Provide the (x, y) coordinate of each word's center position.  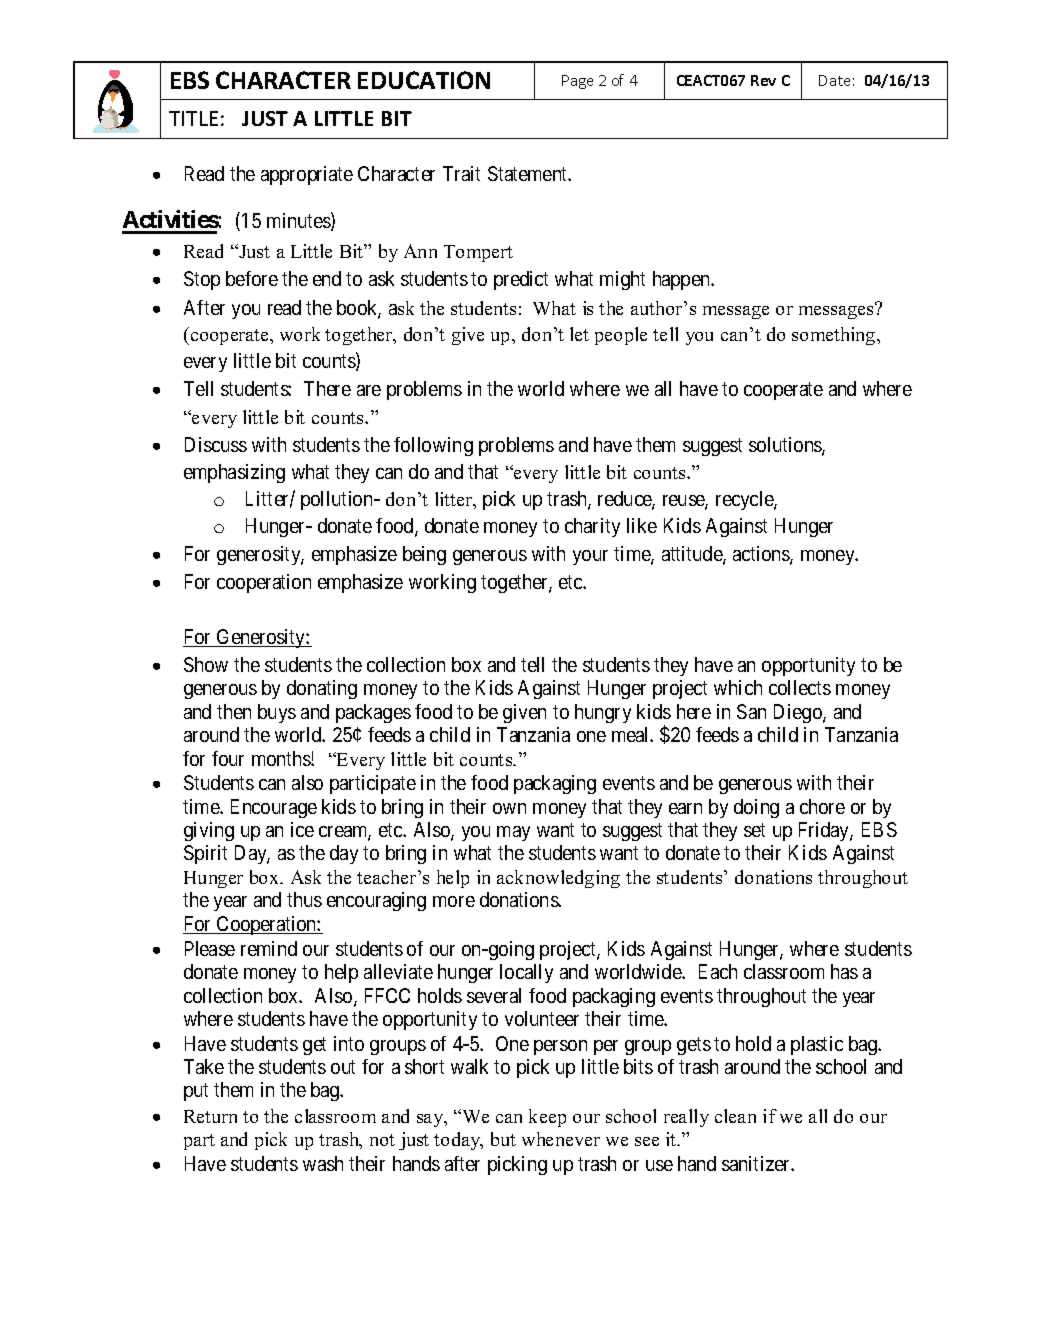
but (503, 1139)
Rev (763, 80)
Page (577, 82)
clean (735, 1116)
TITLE (193, 118)
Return (210, 1116)
